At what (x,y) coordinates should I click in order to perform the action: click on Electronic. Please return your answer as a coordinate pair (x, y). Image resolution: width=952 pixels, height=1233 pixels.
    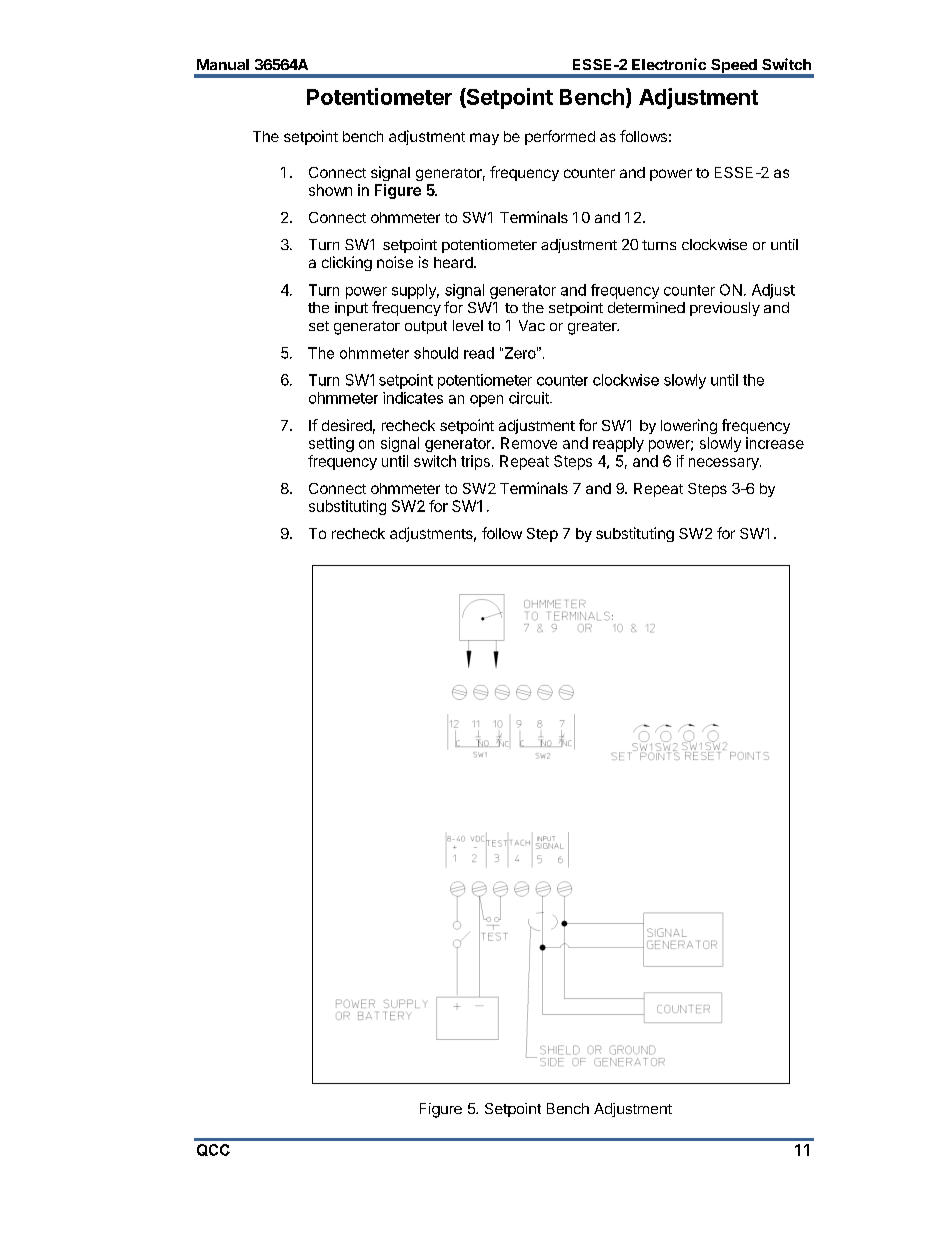
    Looking at the image, I should click on (669, 64).
